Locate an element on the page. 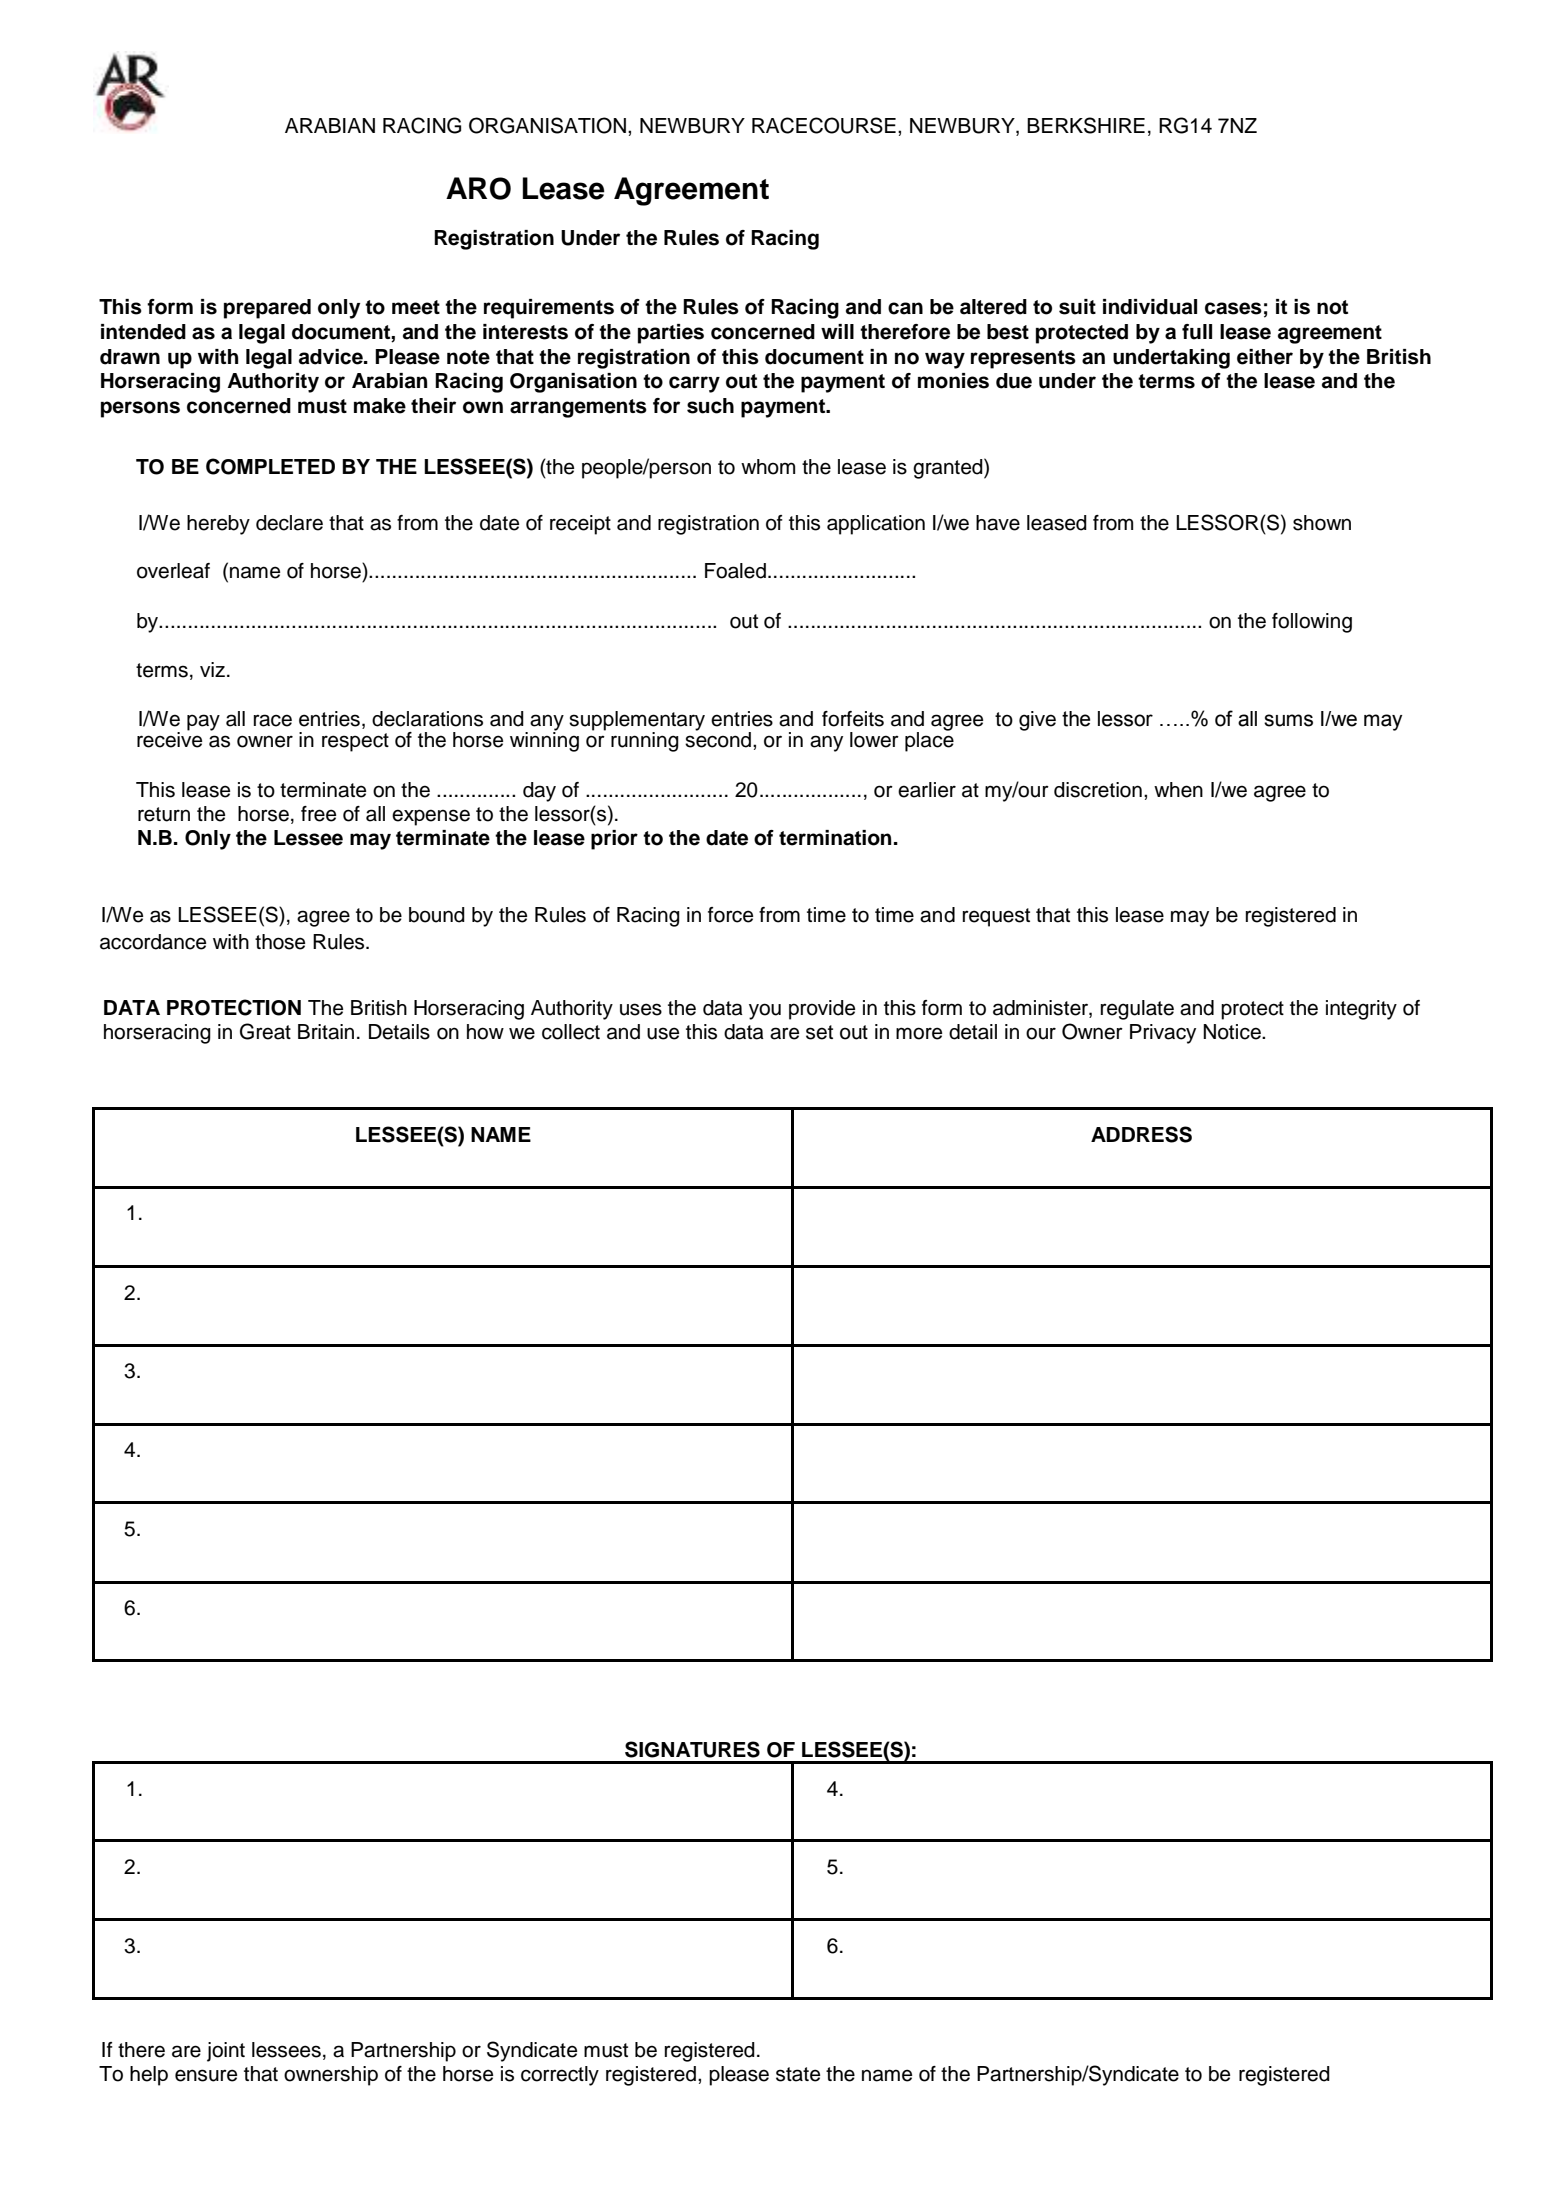 Image resolution: width=1542 pixels, height=2188 pixels. state is located at coordinates (798, 2074).
